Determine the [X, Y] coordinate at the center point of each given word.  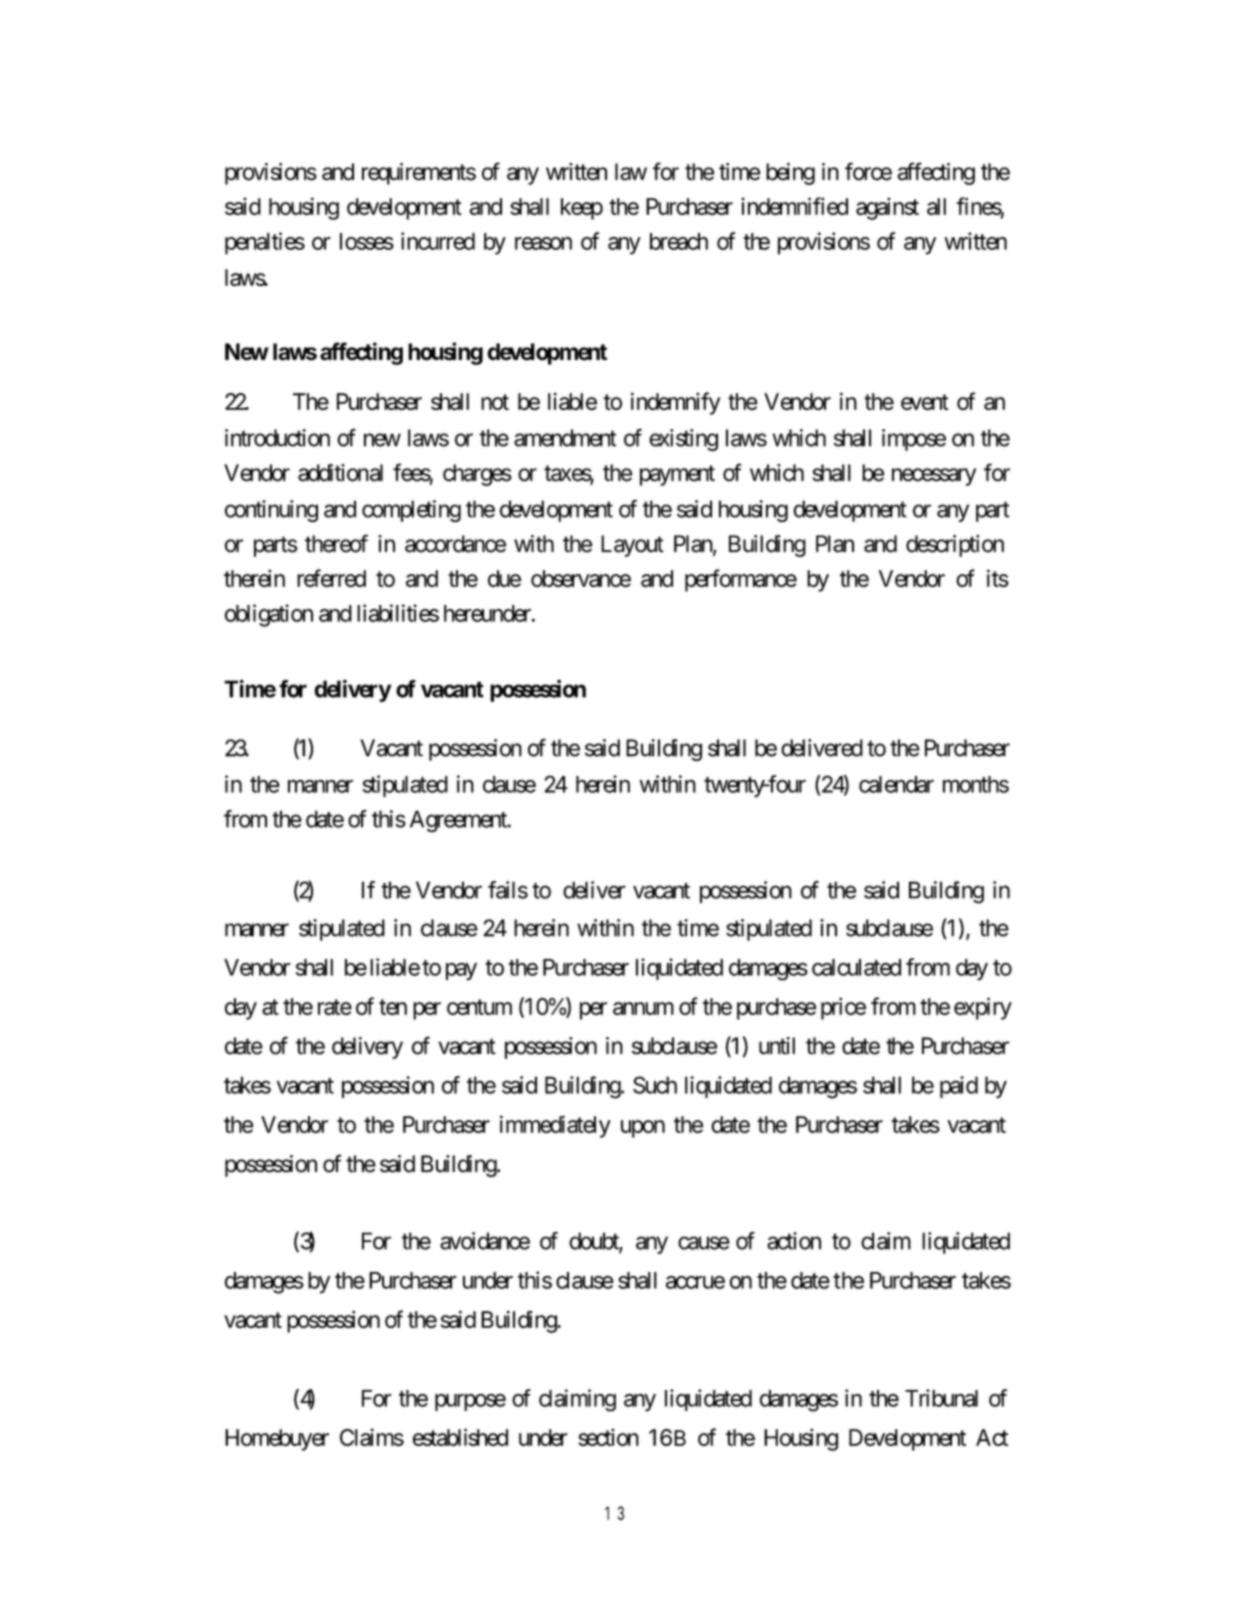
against [887, 208]
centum [479, 1007]
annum [643, 1008]
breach [679, 241]
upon [643, 1129]
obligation [269, 615]
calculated [856, 967]
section [608, 1437]
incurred [438, 241]
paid [959, 1087]
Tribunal [941, 1398]
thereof [336, 543]
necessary [934, 477]
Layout [632, 546]
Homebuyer [277, 1440]
